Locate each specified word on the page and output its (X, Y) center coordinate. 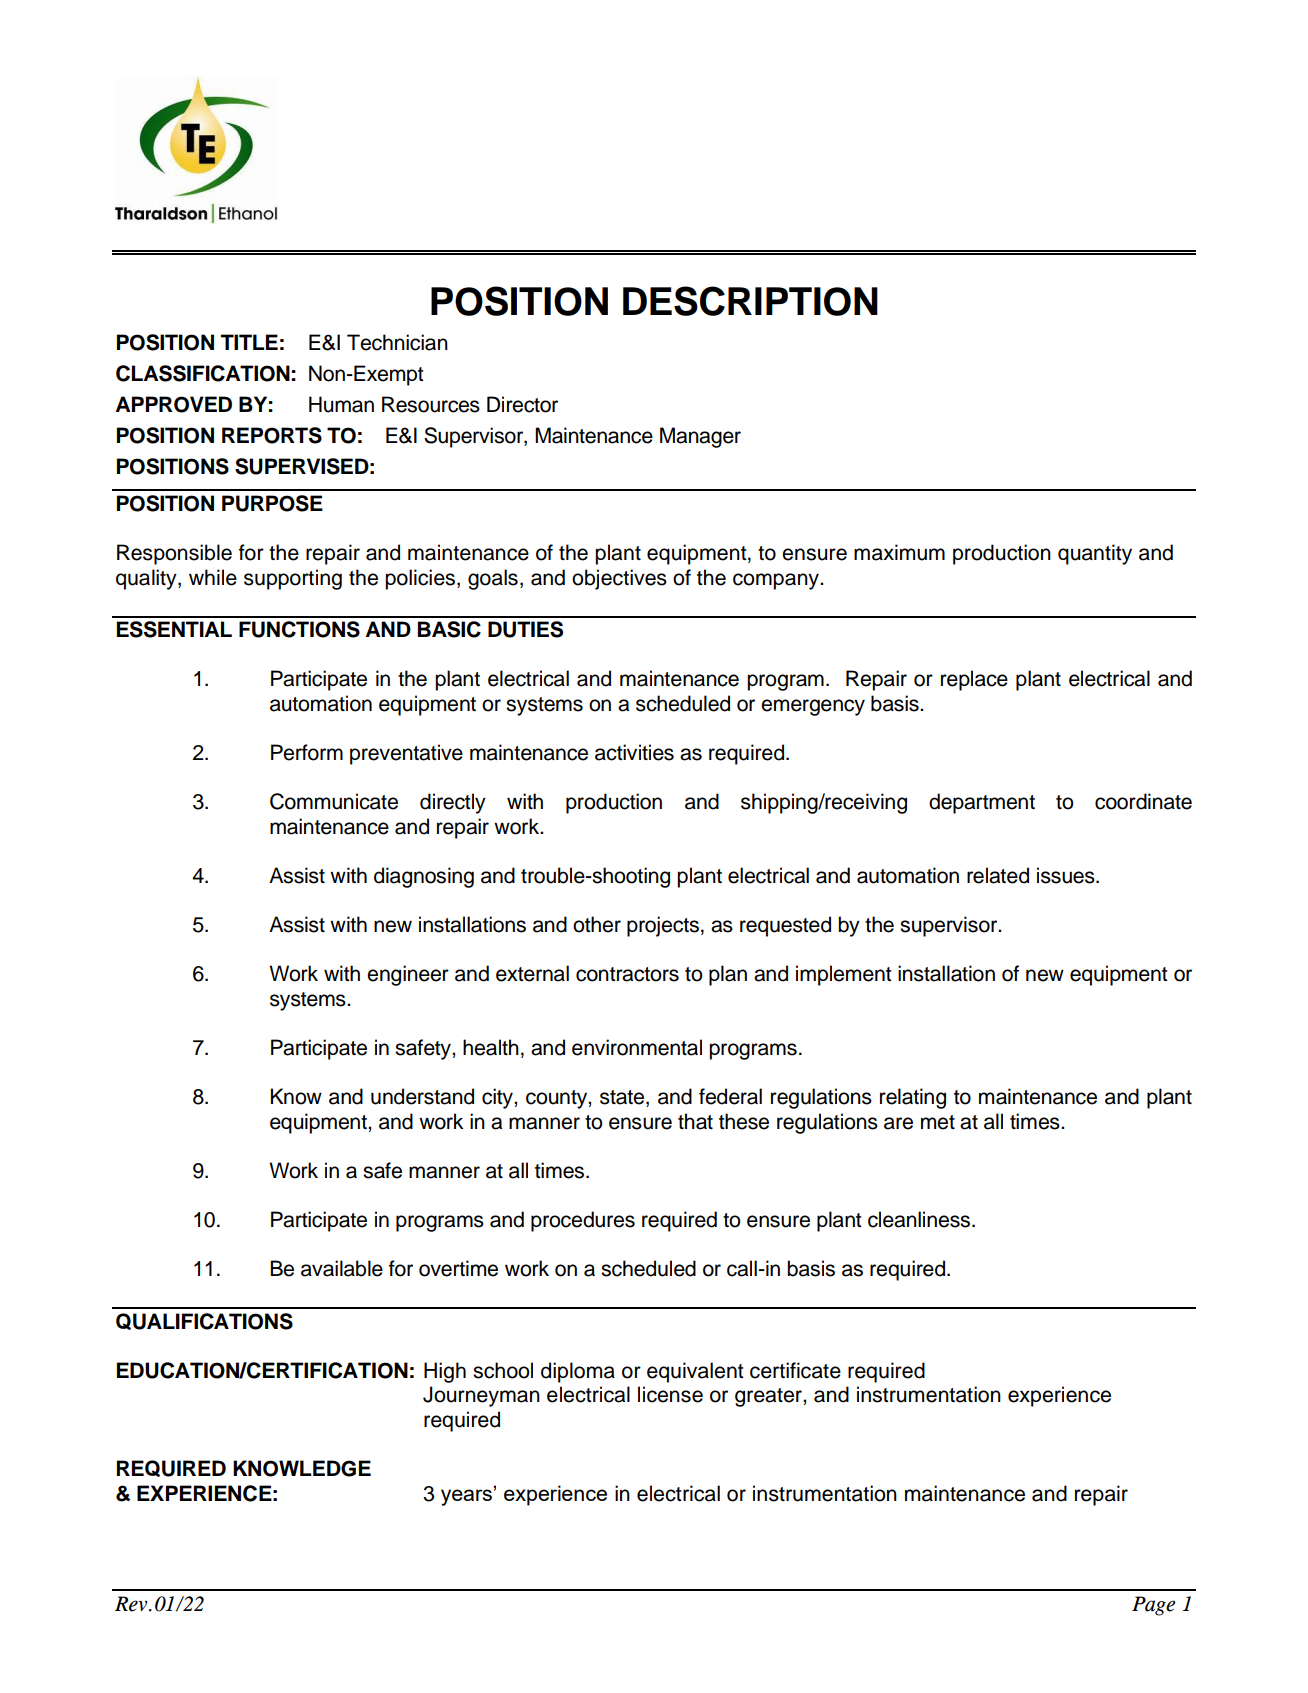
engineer (408, 975)
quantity (1095, 554)
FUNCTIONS (299, 629)
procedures (583, 1221)
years (466, 1497)
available (342, 1268)
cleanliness (920, 1219)
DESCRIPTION (750, 301)
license (670, 1394)
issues (1067, 875)
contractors (627, 974)
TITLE (249, 342)
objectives (619, 579)
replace (974, 680)
